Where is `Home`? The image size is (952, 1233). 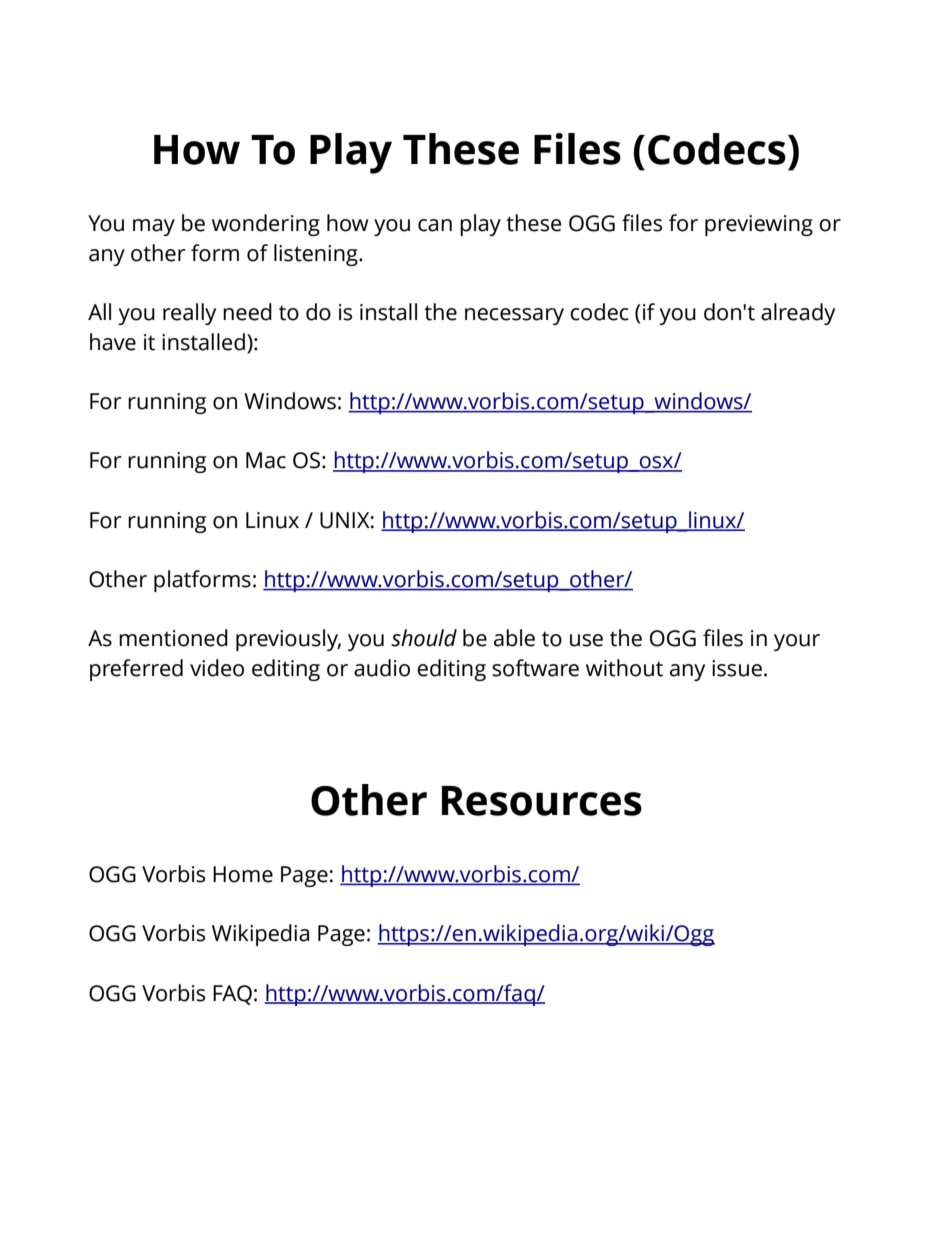
Home is located at coordinates (243, 874).
